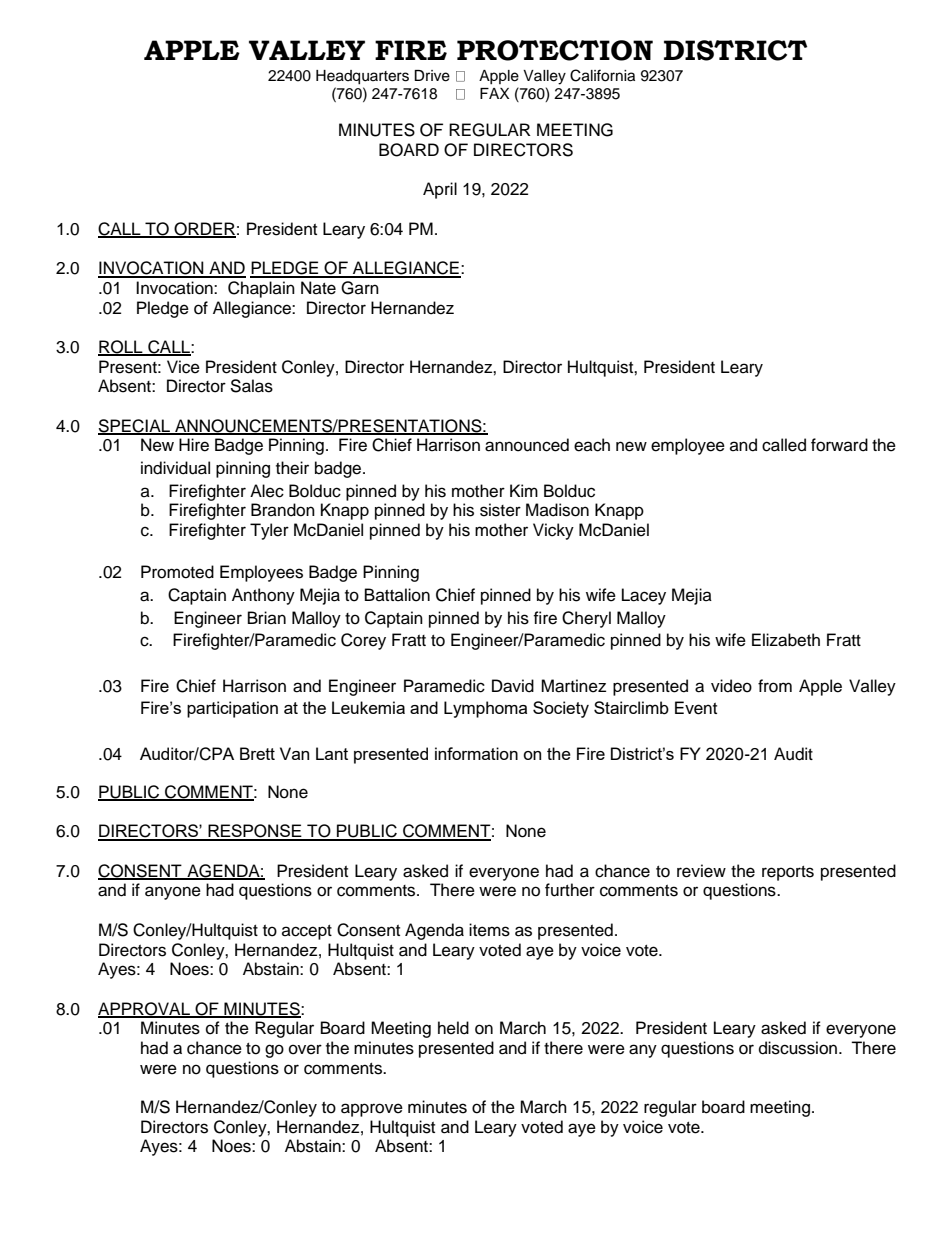  Describe the element at coordinates (362, 77) in the screenshot. I see `Headquarters` at that location.
